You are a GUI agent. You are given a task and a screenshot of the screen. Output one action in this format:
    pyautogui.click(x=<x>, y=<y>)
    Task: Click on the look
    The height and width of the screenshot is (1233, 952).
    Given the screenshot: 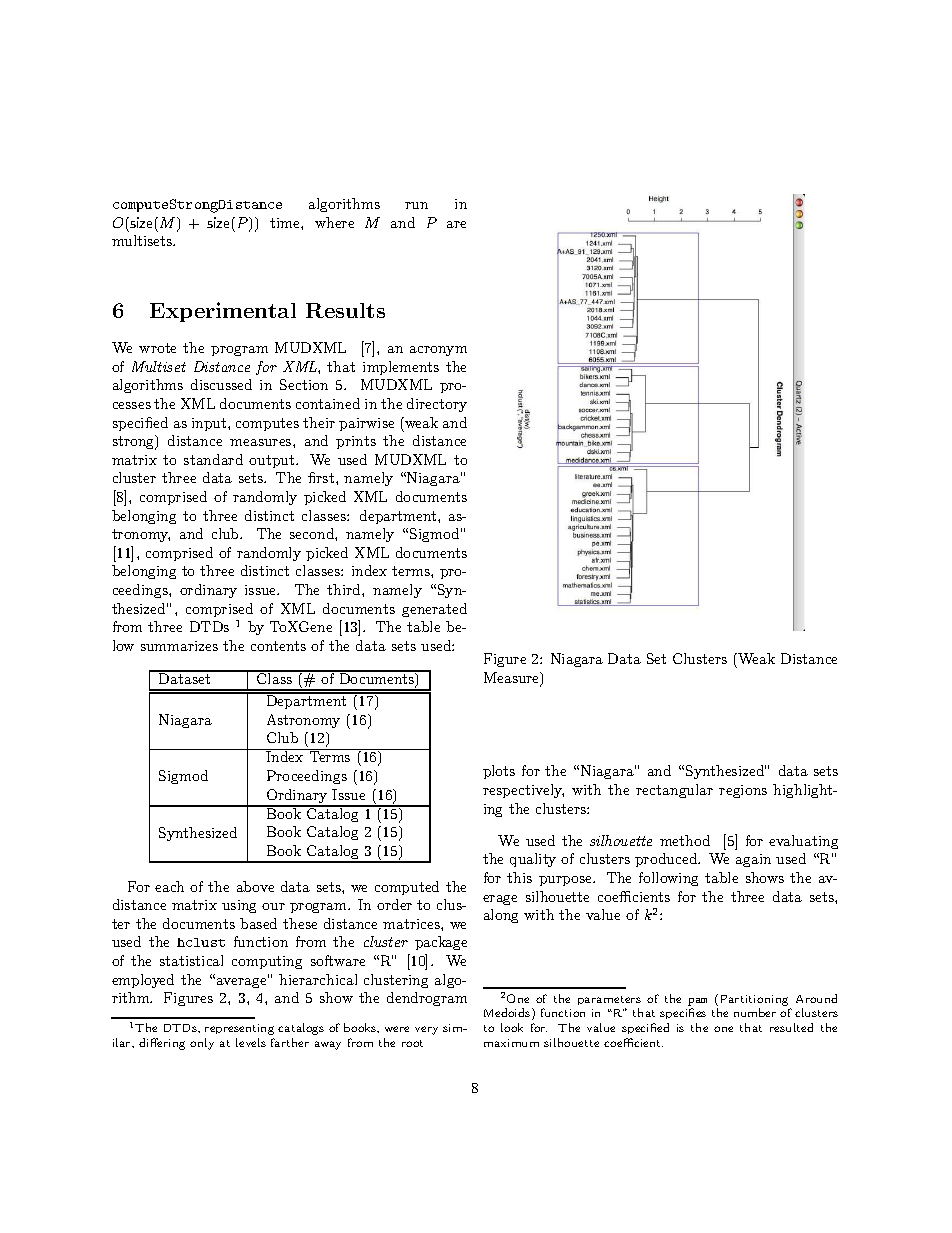 What is the action you would take?
    pyautogui.click(x=512, y=1027)
